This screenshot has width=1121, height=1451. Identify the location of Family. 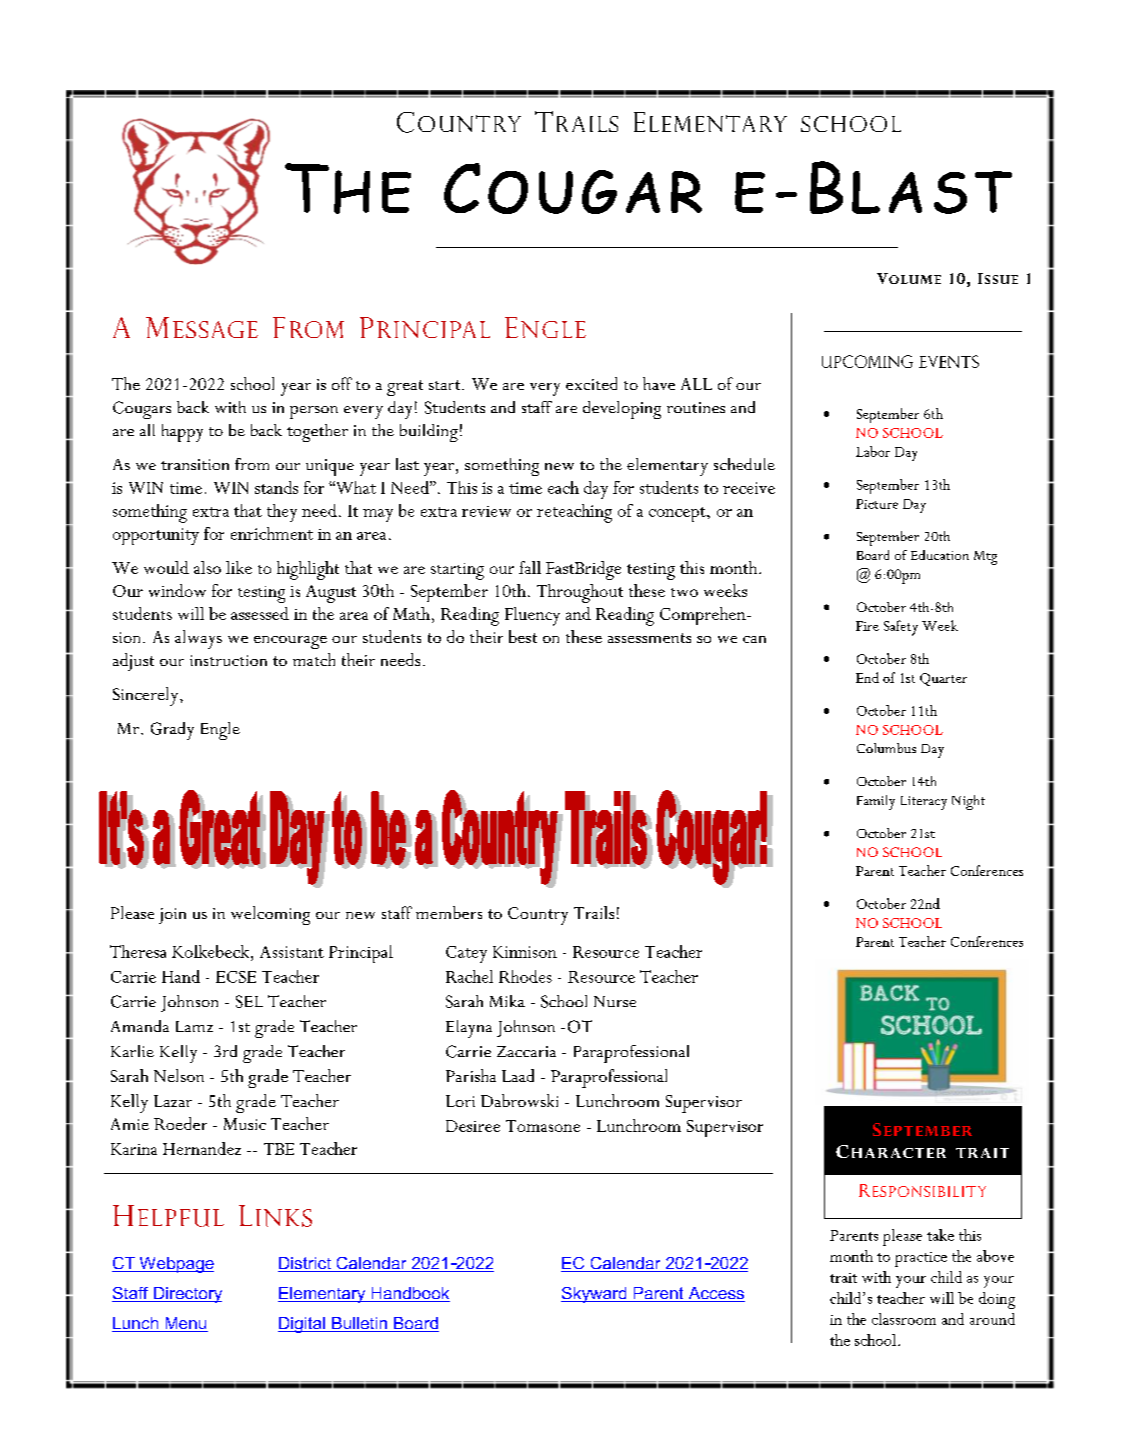
(876, 802).
